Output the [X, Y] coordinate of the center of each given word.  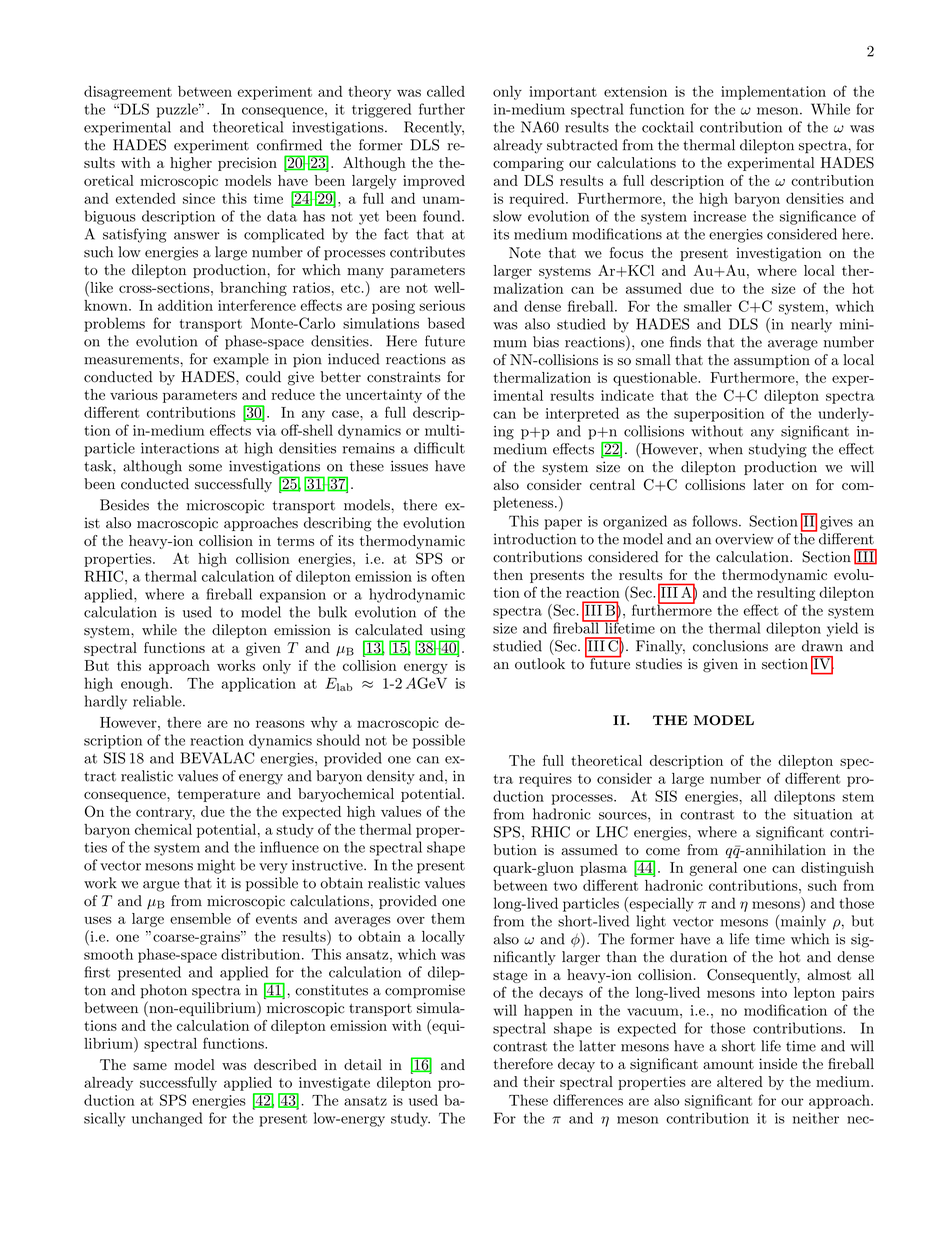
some [205, 468]
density [391, 777]
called [446, 91]
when [725, 449]
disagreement [128, 93]
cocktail [667, 127]
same [150, 1066]
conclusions [730, 646]
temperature [219, 795]
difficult [439, 448]
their [539, 1081]
